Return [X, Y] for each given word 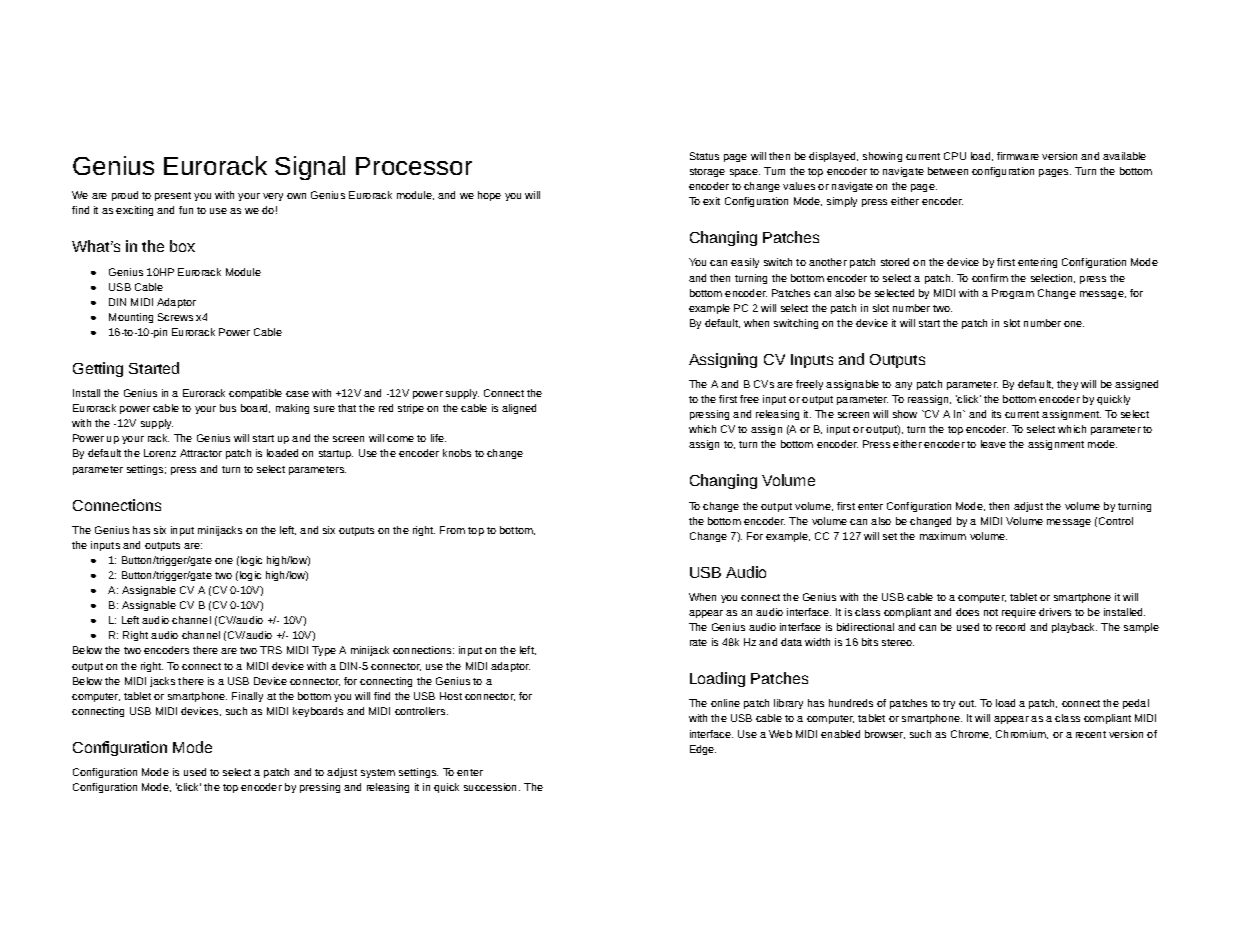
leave [993, 444]
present [173, 196]
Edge [703, 750]
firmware [1018, 156]
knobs [457, 453]
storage [707, 172]
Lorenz [160, 453]
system [378, 773]
